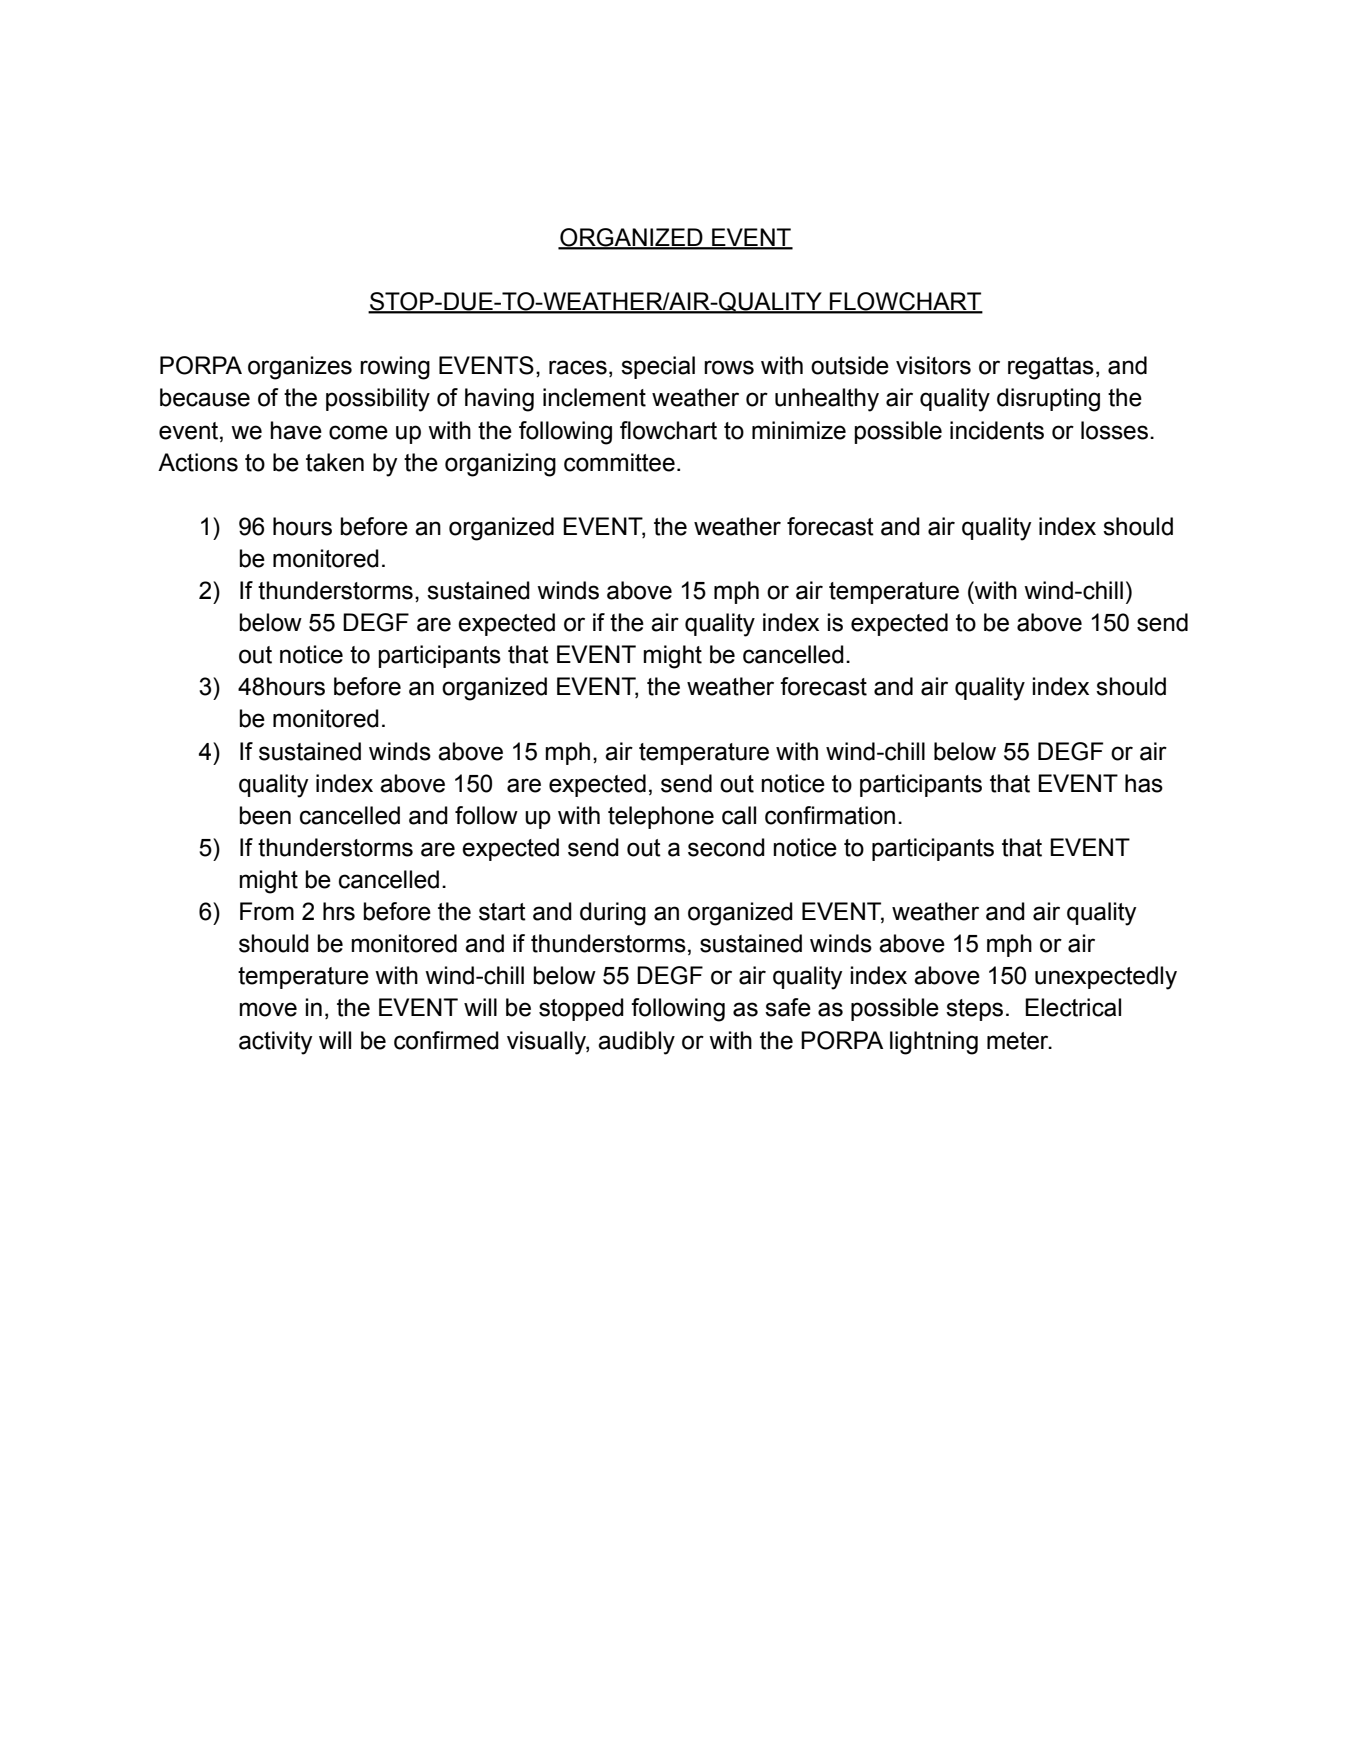 Image resolution: width=1351 pixels, height=1748 pixels. I want to click on audibly, so click(636, 1043).
